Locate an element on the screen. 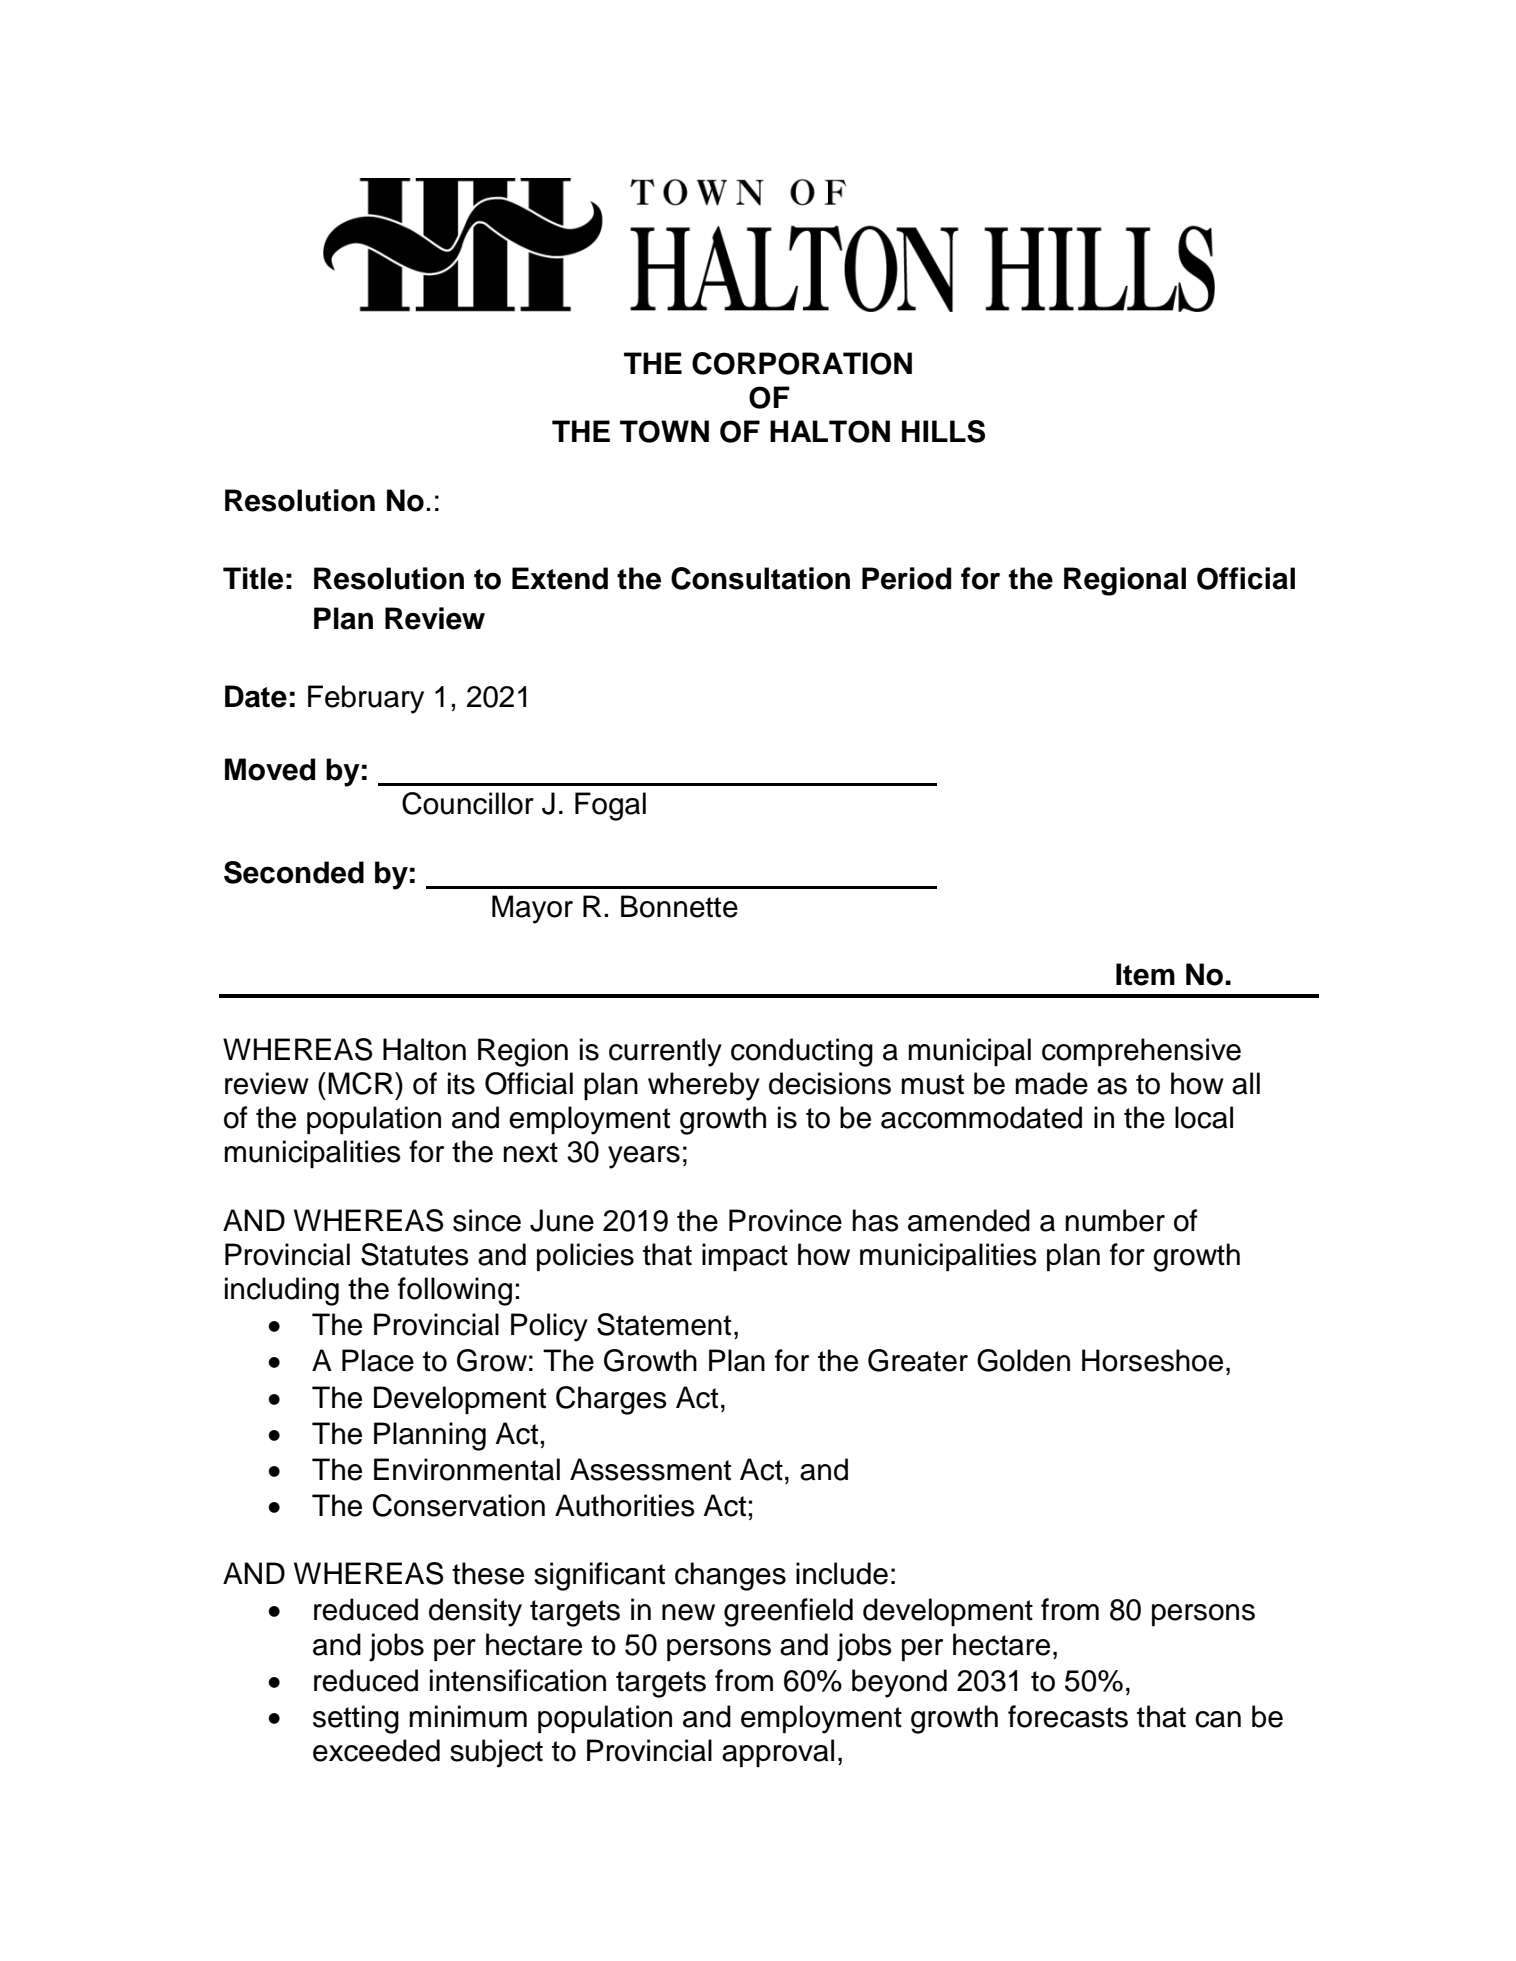 This screenshot has width=1516, height=1961. conducting is located at coordinates (802, 1052).
